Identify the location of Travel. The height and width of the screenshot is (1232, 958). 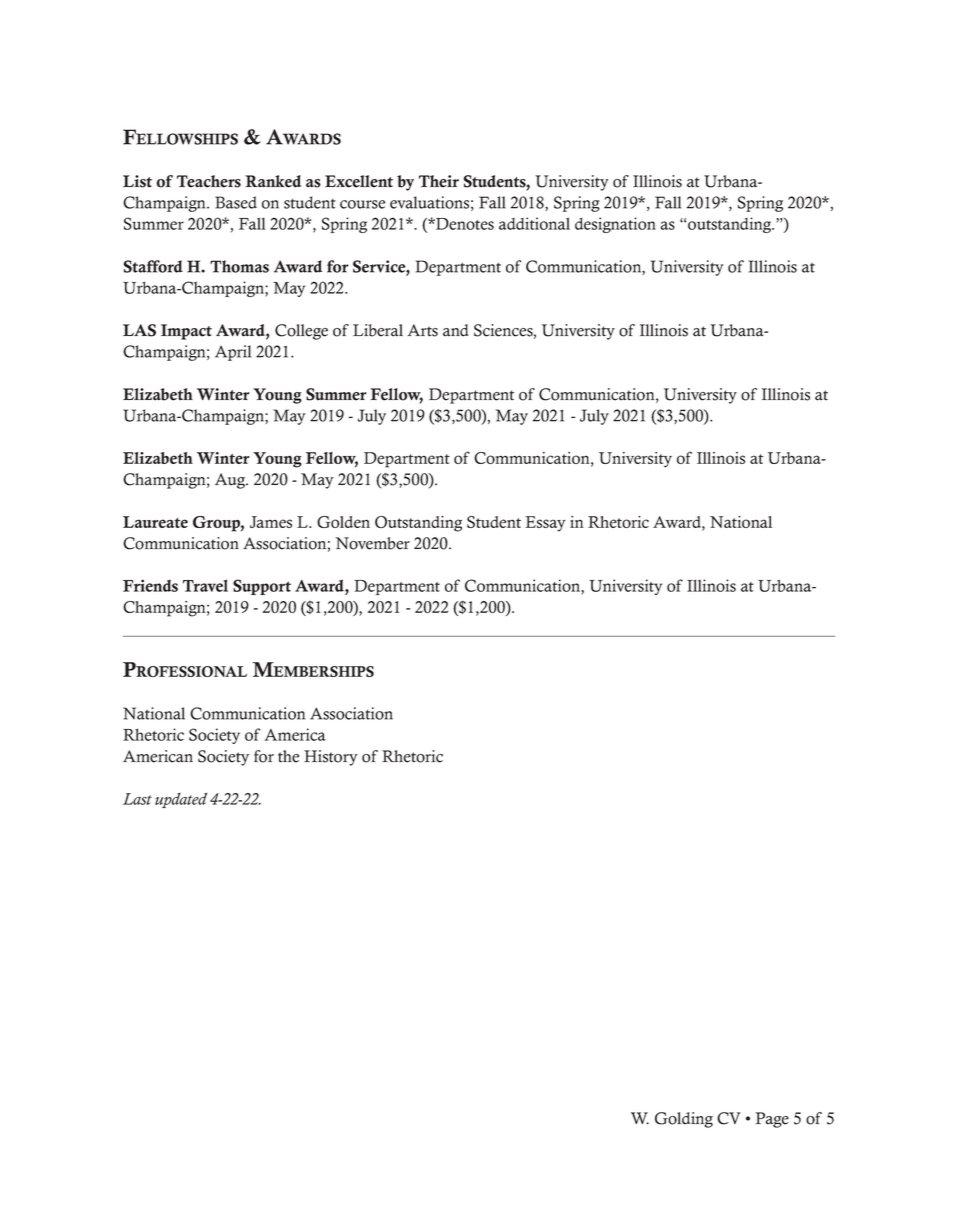
(205, 585).
